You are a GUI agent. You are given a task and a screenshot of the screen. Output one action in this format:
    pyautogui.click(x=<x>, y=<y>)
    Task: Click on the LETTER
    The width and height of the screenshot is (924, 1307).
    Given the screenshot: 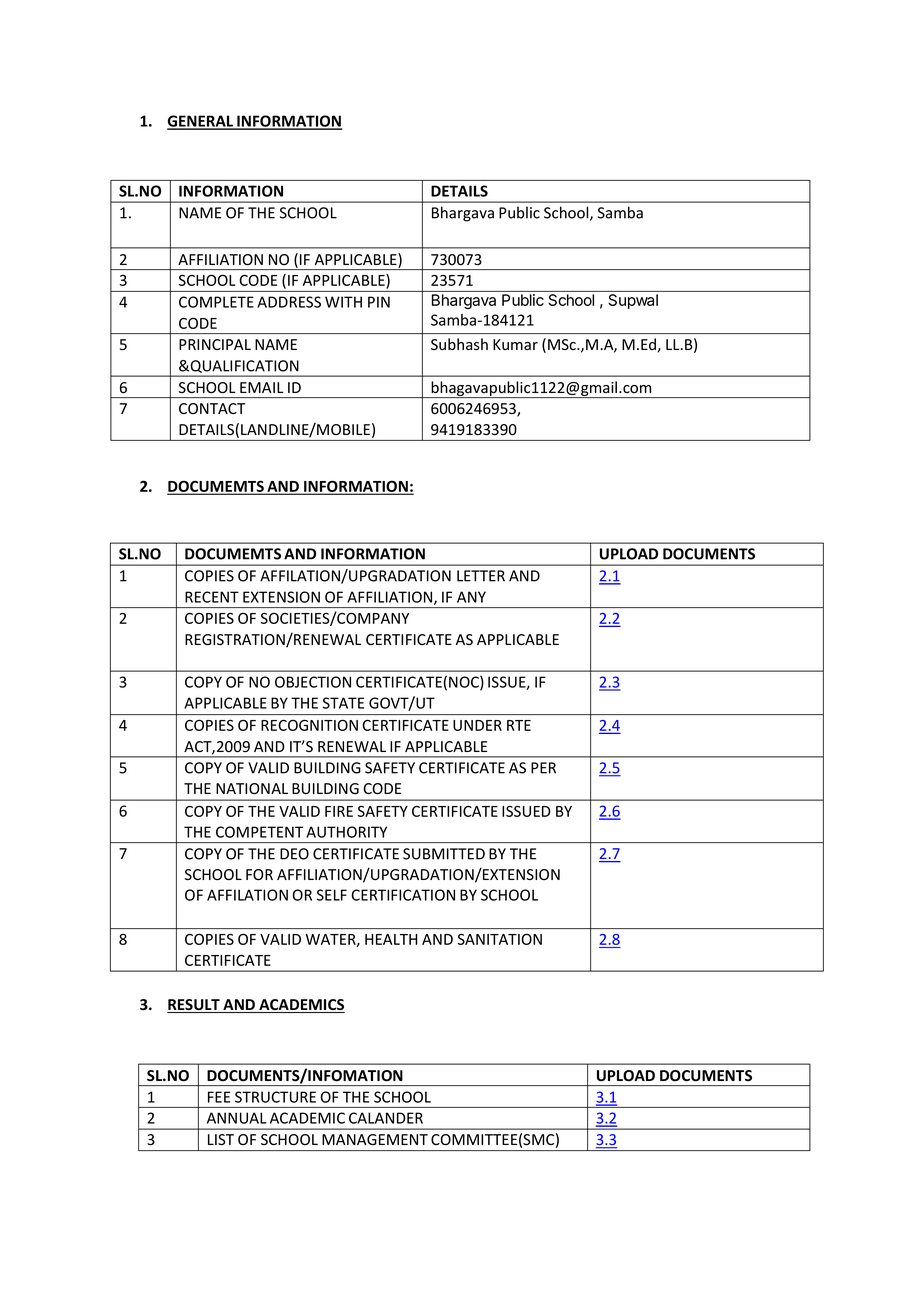 What is the action you would take?
    pyautogui.click(x=481, y=576)
